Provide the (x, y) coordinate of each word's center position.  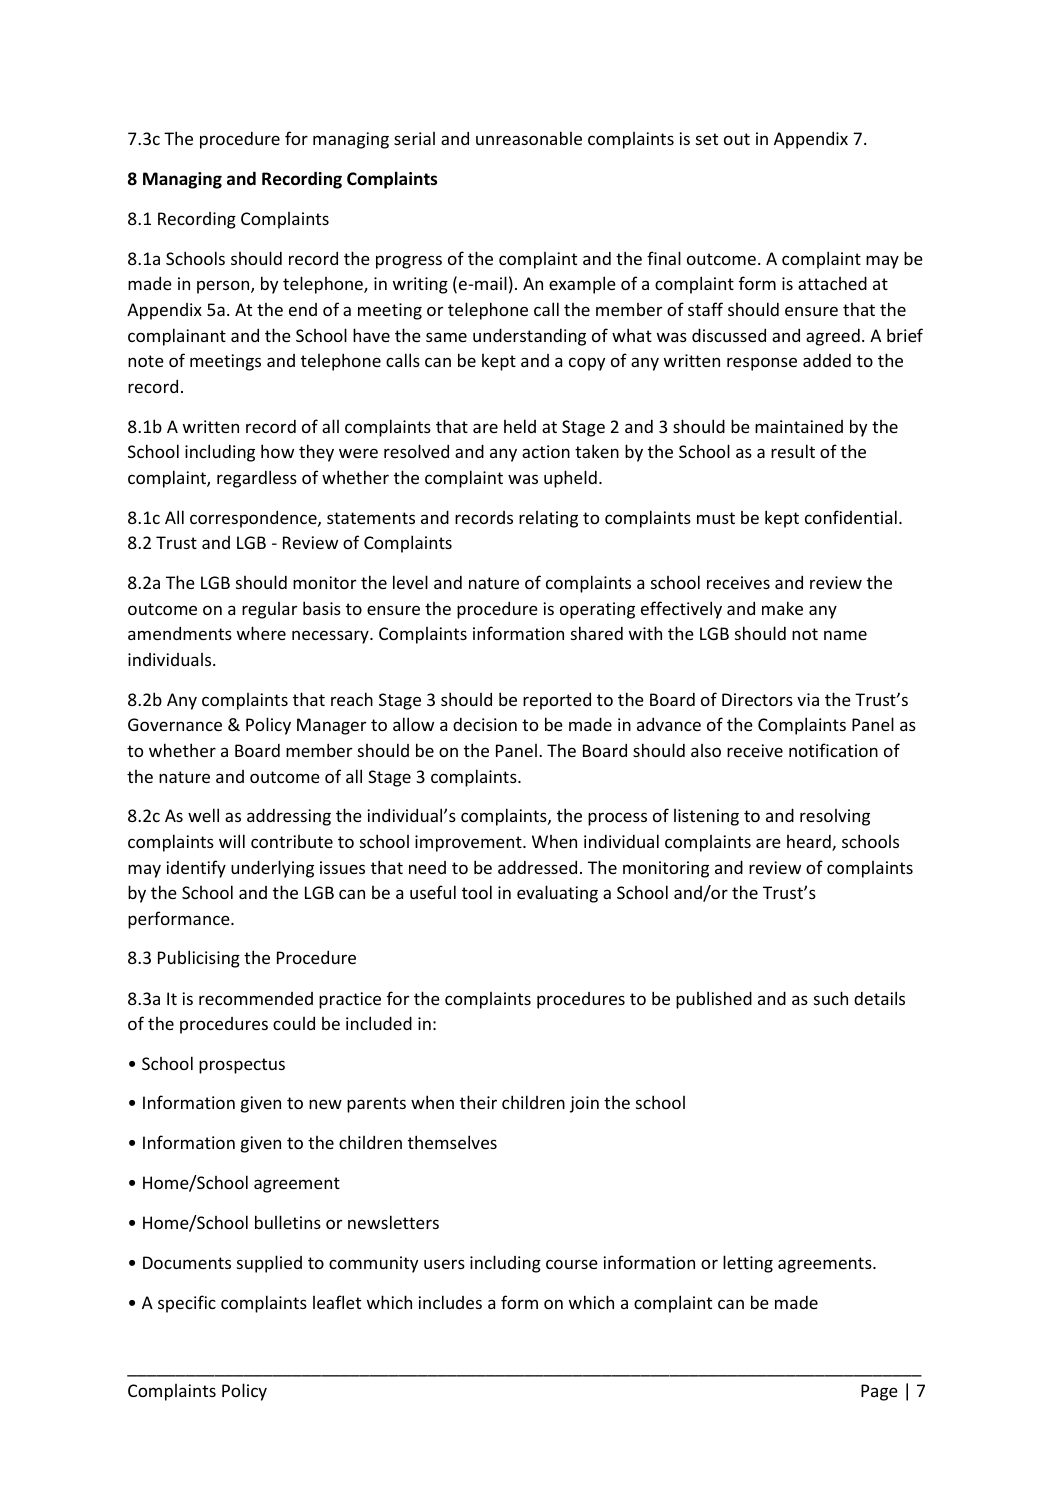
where (261, 633)
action (546, 451)
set (707, 139)
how (277, 451)
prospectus (242, 1066)
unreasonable (529, 138)
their (478, 1102)
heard (810, 842)
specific (187, 1304)
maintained (799, 426)
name (845, 635)
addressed (537, 867)
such (831, 998)
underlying (272, 869)
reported (557, 701)
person (224, 287)
